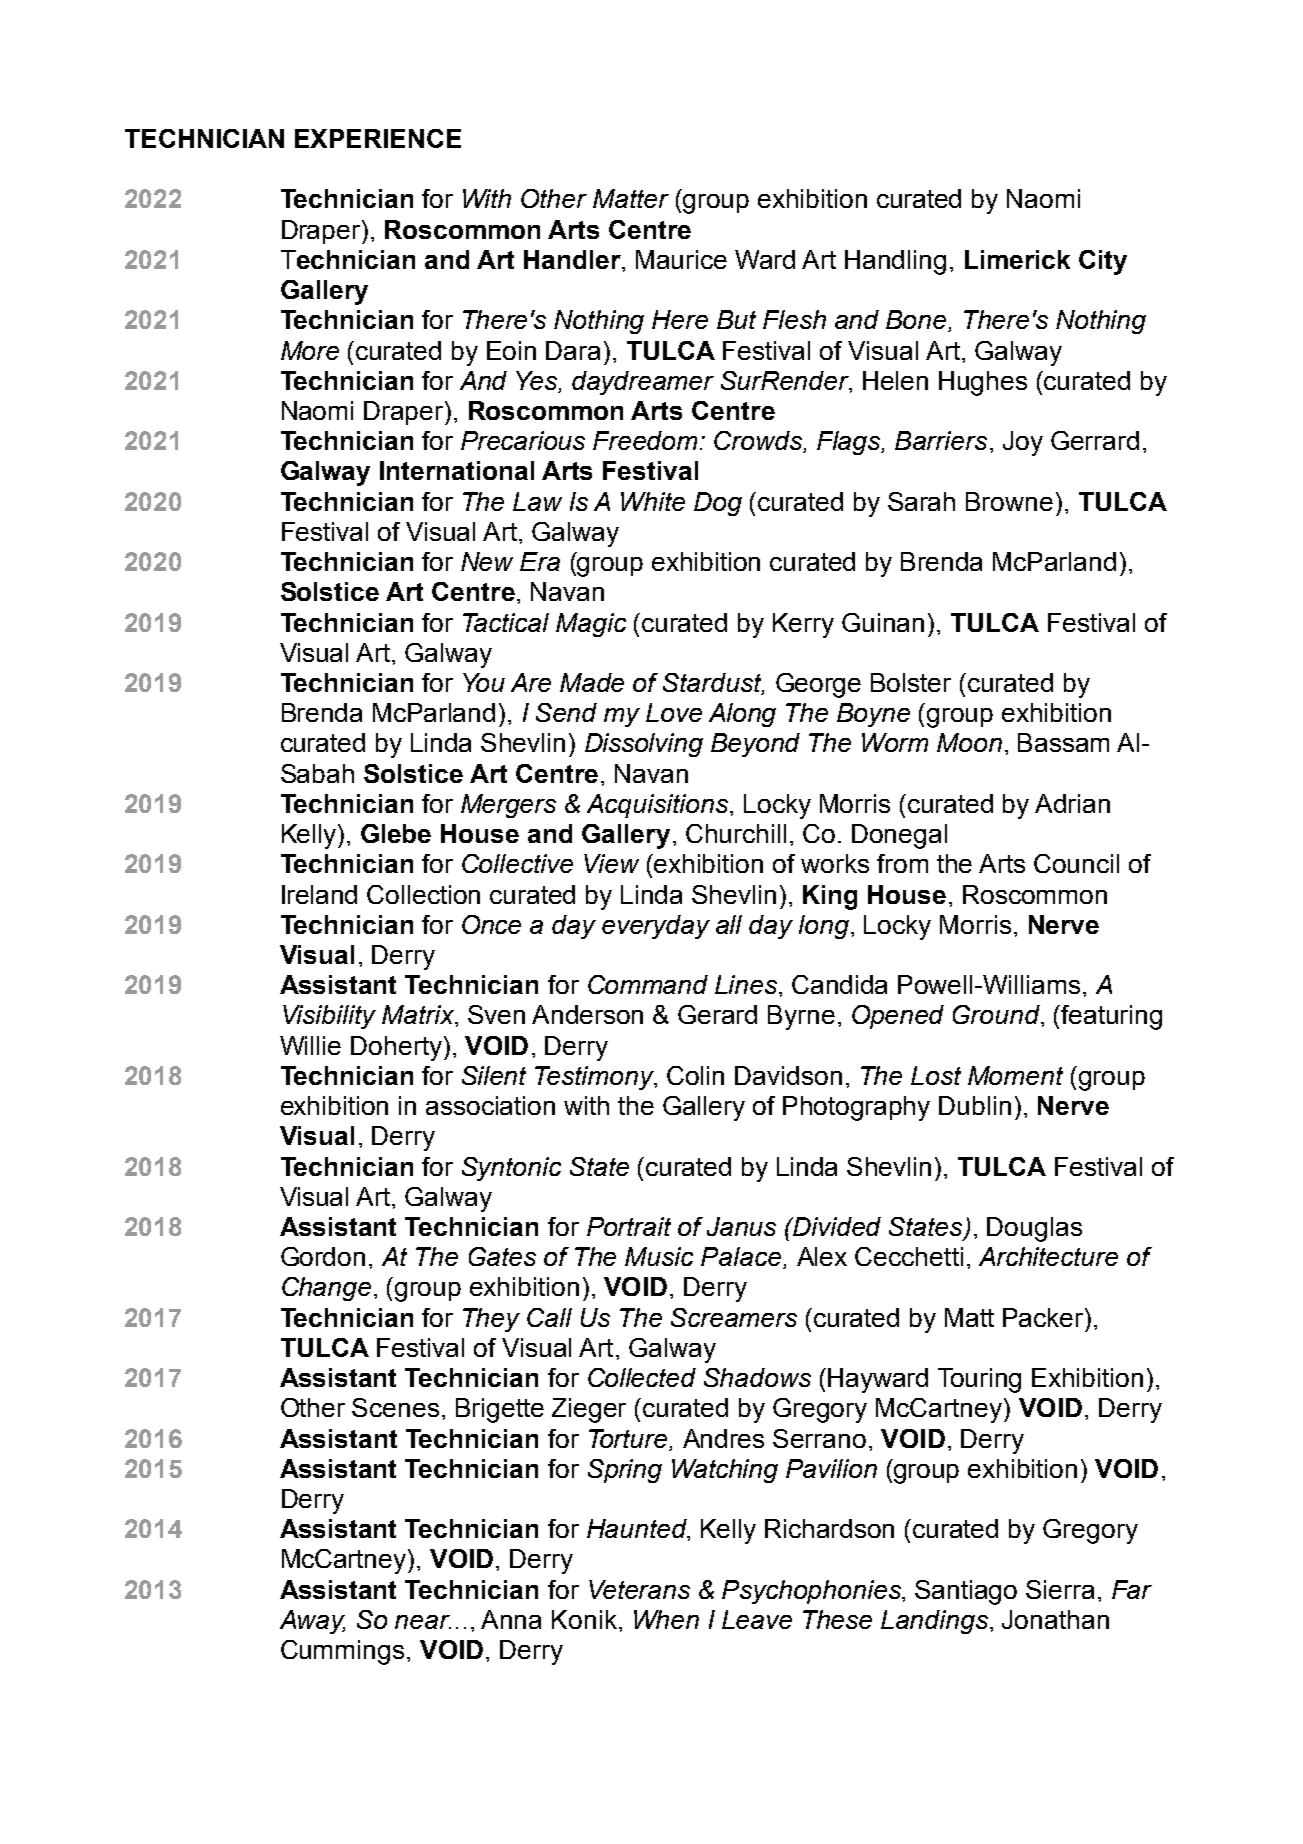 Image resolution: width=1303 pixels, height=1844 pixels. Describe the element at coordinates (757, 1619) in the document. I see `Leave` at that location.
